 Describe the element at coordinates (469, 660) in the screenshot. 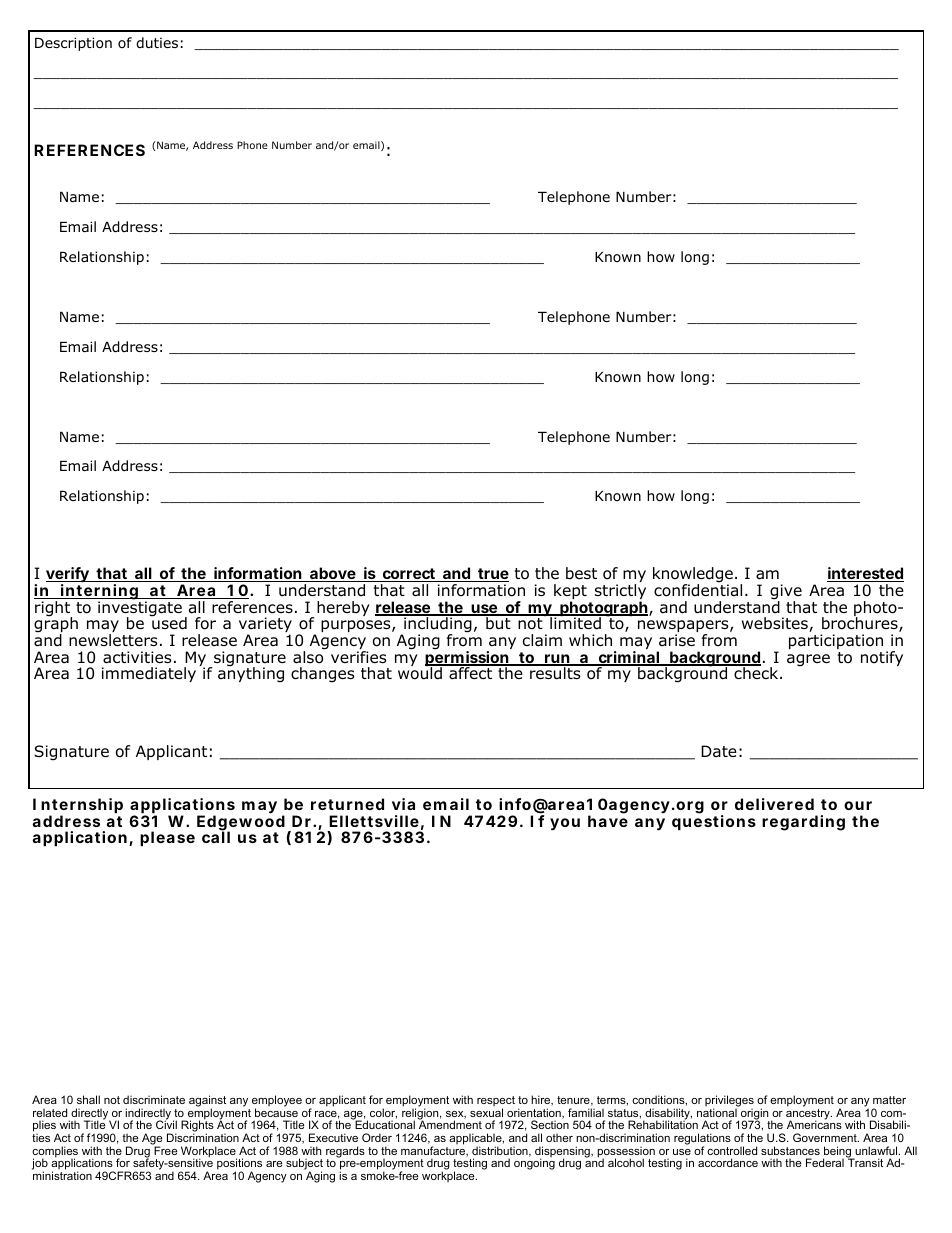

I see `permission` at that location.
